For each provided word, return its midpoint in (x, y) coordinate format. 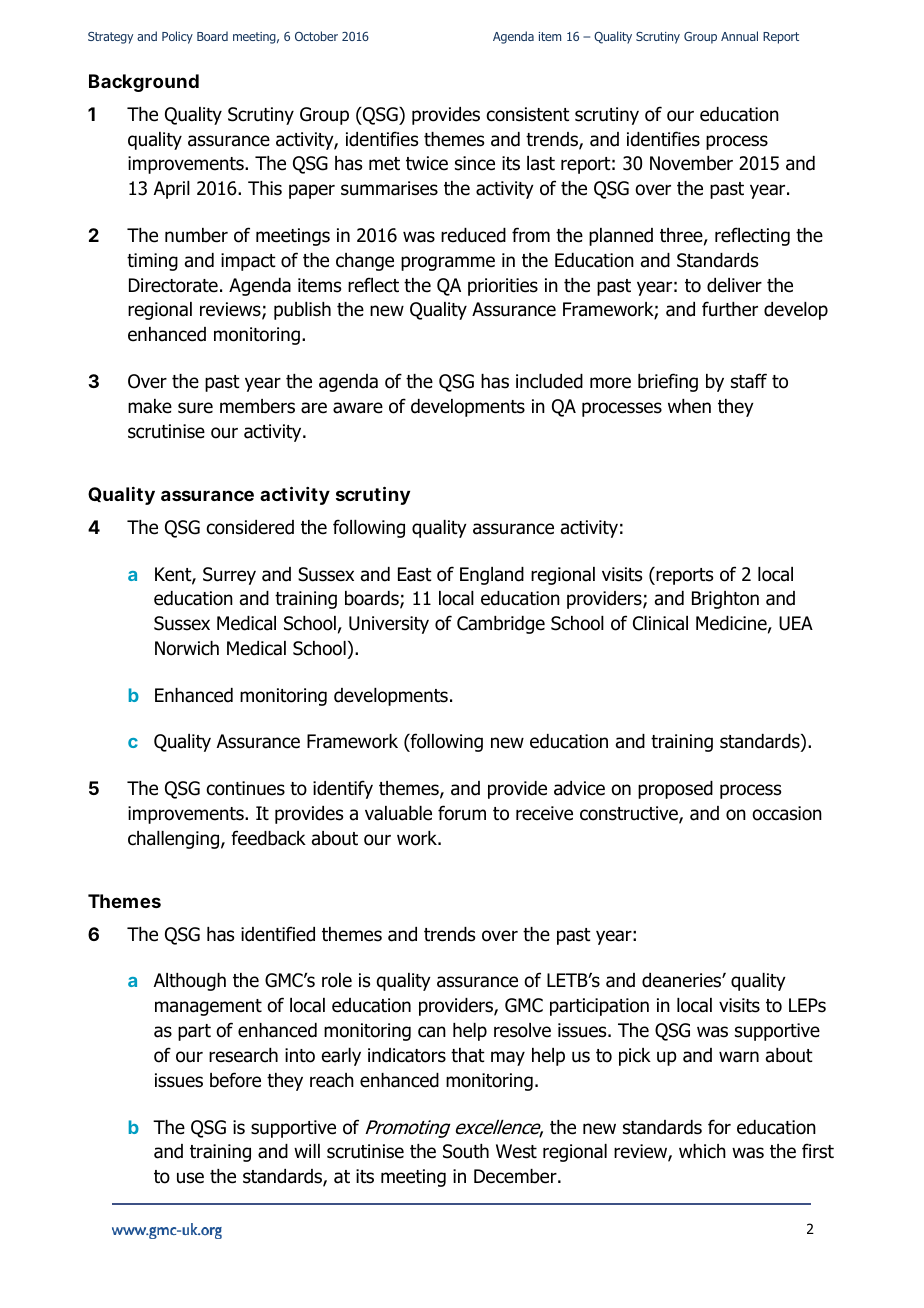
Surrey (229, 576)
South (466, 1151)
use (190, 1178)
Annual (739, 36)
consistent (528, 114)
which (702, 1151)
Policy (177, 37)
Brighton (725, 600)
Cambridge (501, 625)
